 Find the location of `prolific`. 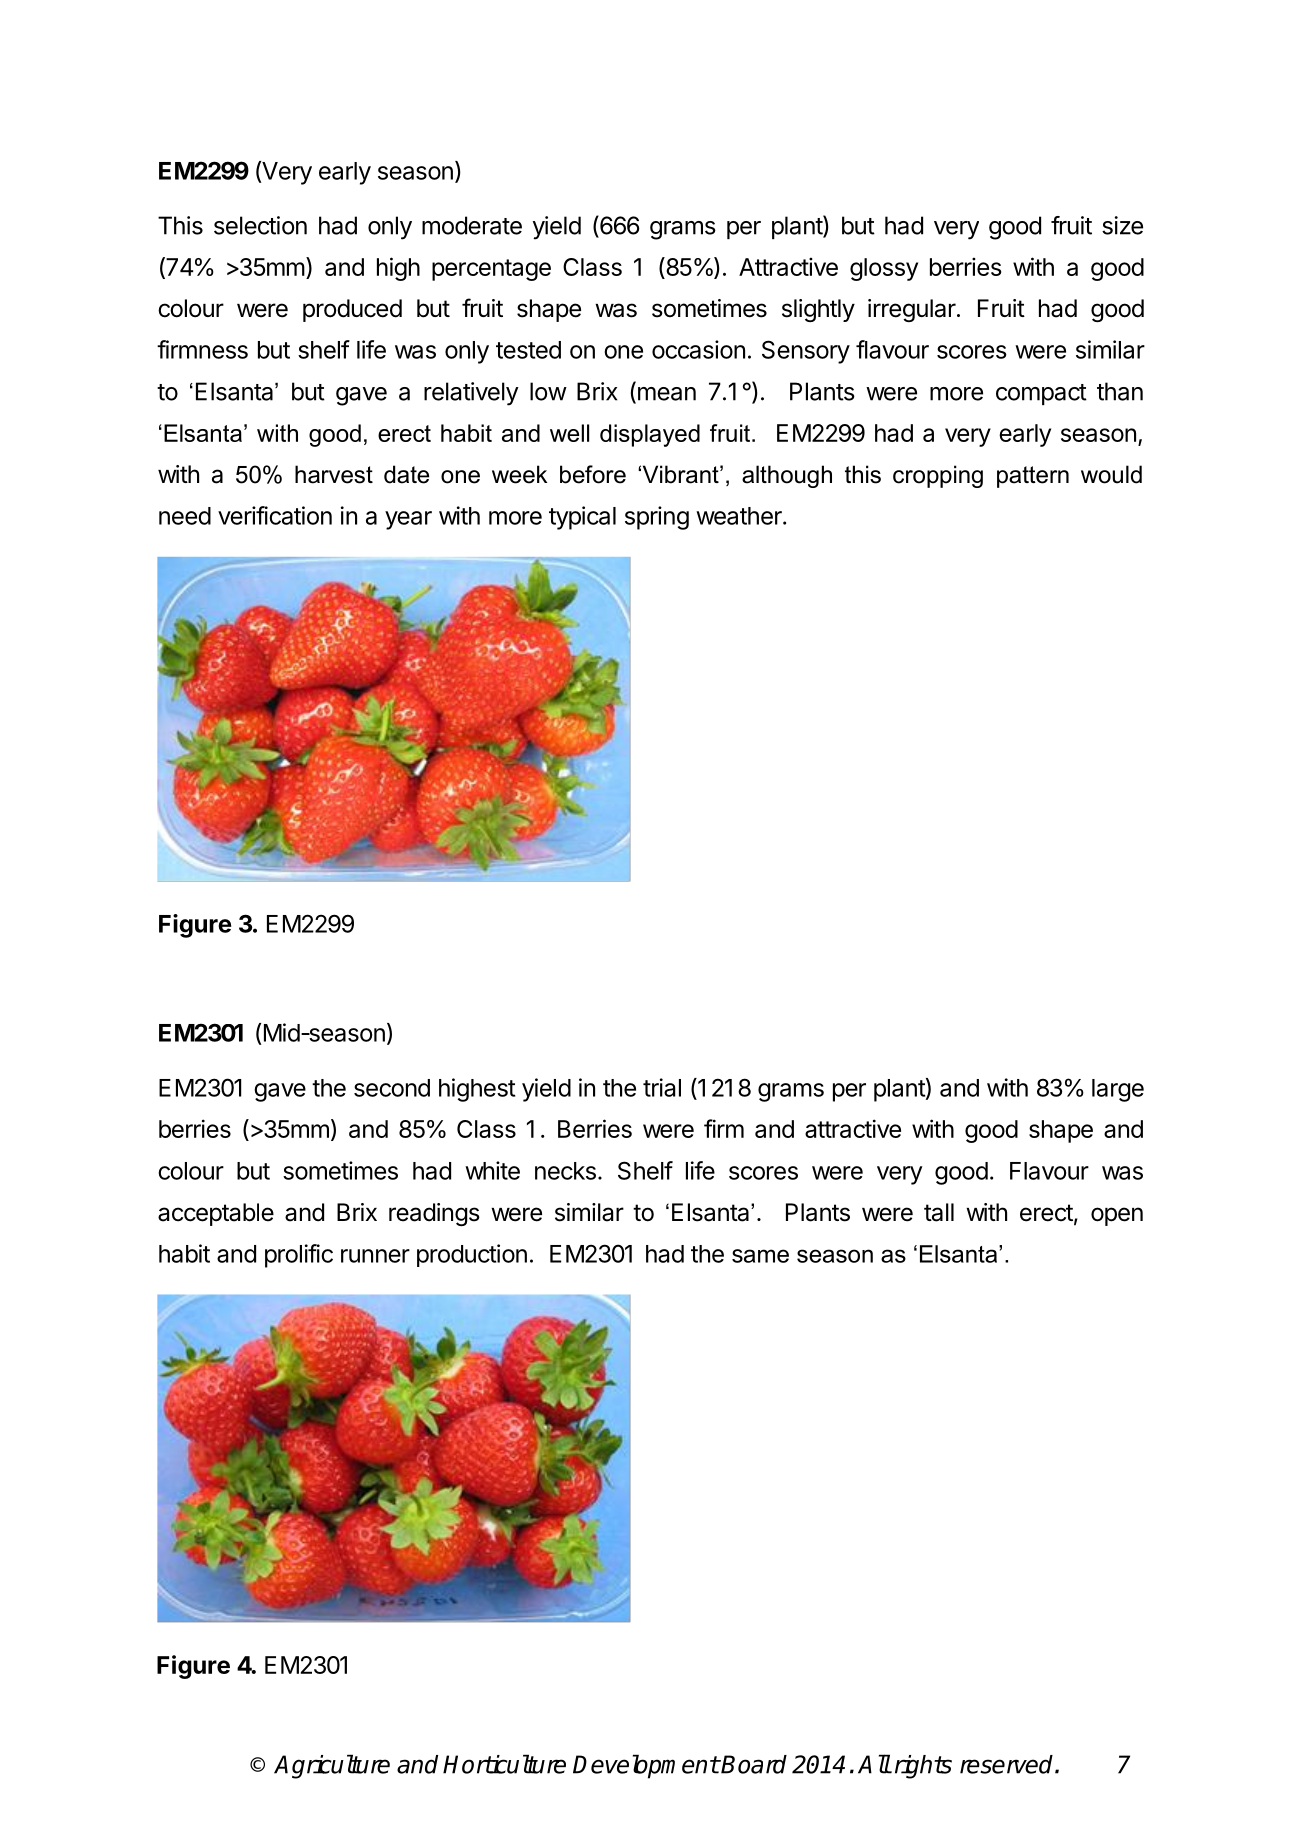

prolific is located at coordinates (299, 1256).
